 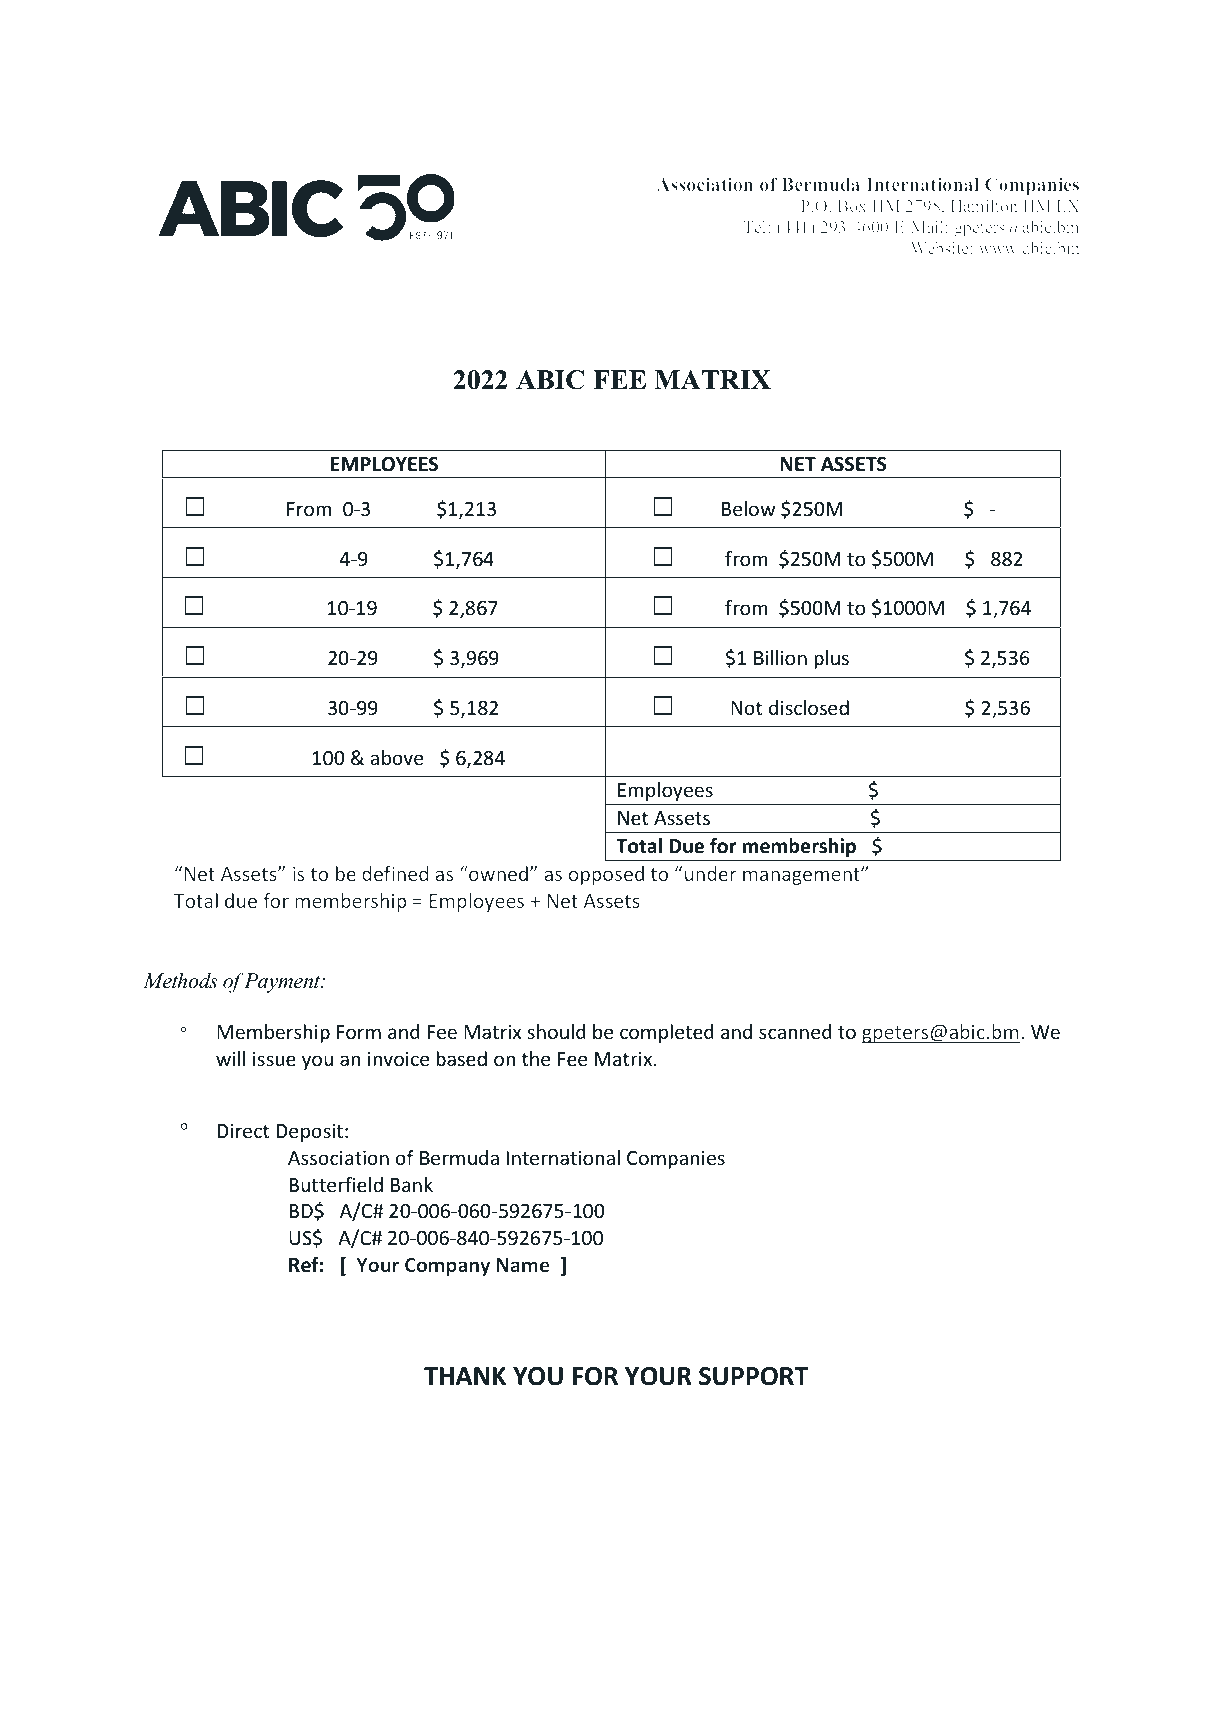 I want to click on plus, so click(x=831, y=659).
